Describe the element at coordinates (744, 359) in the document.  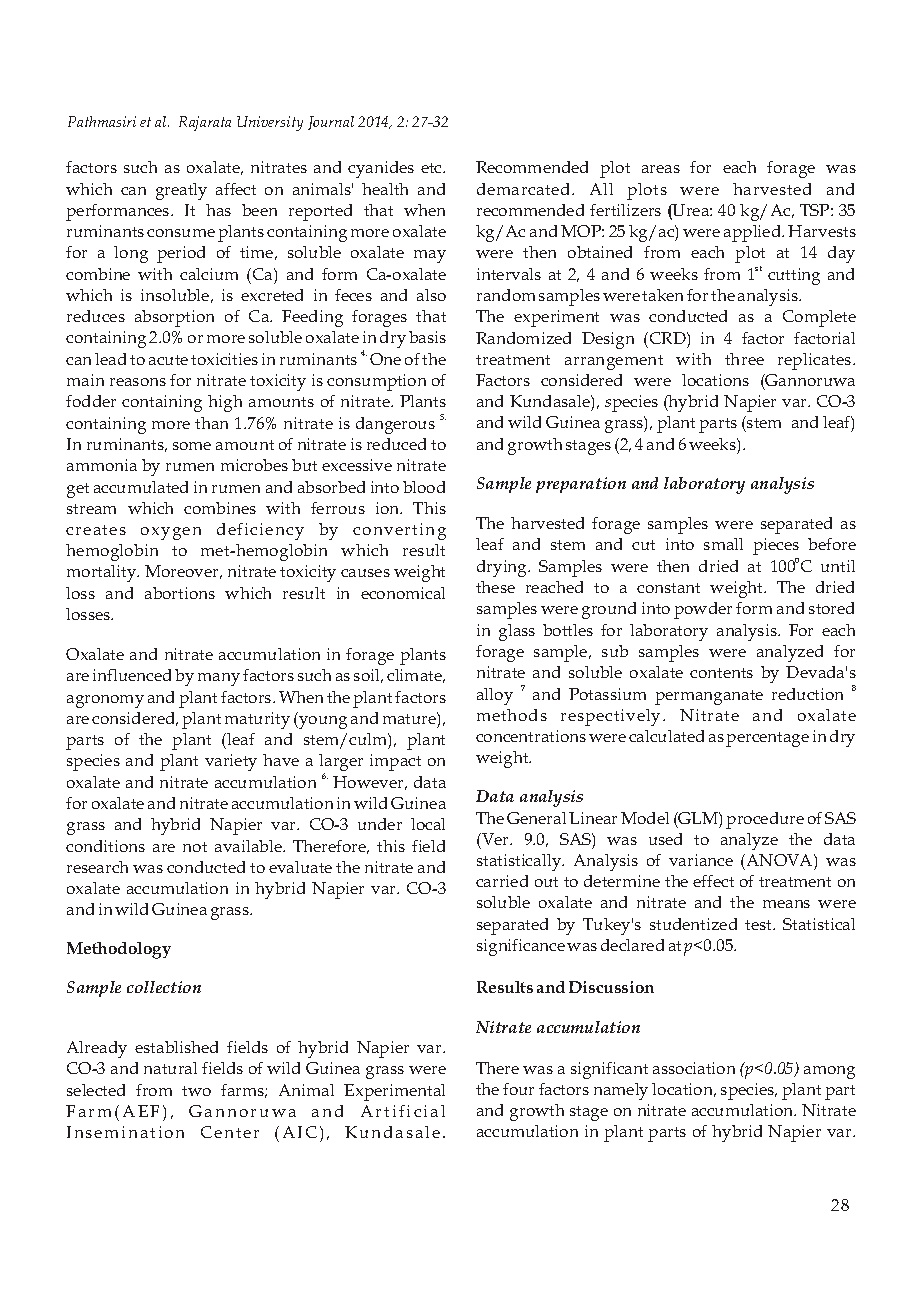
I see `three` at that location.
